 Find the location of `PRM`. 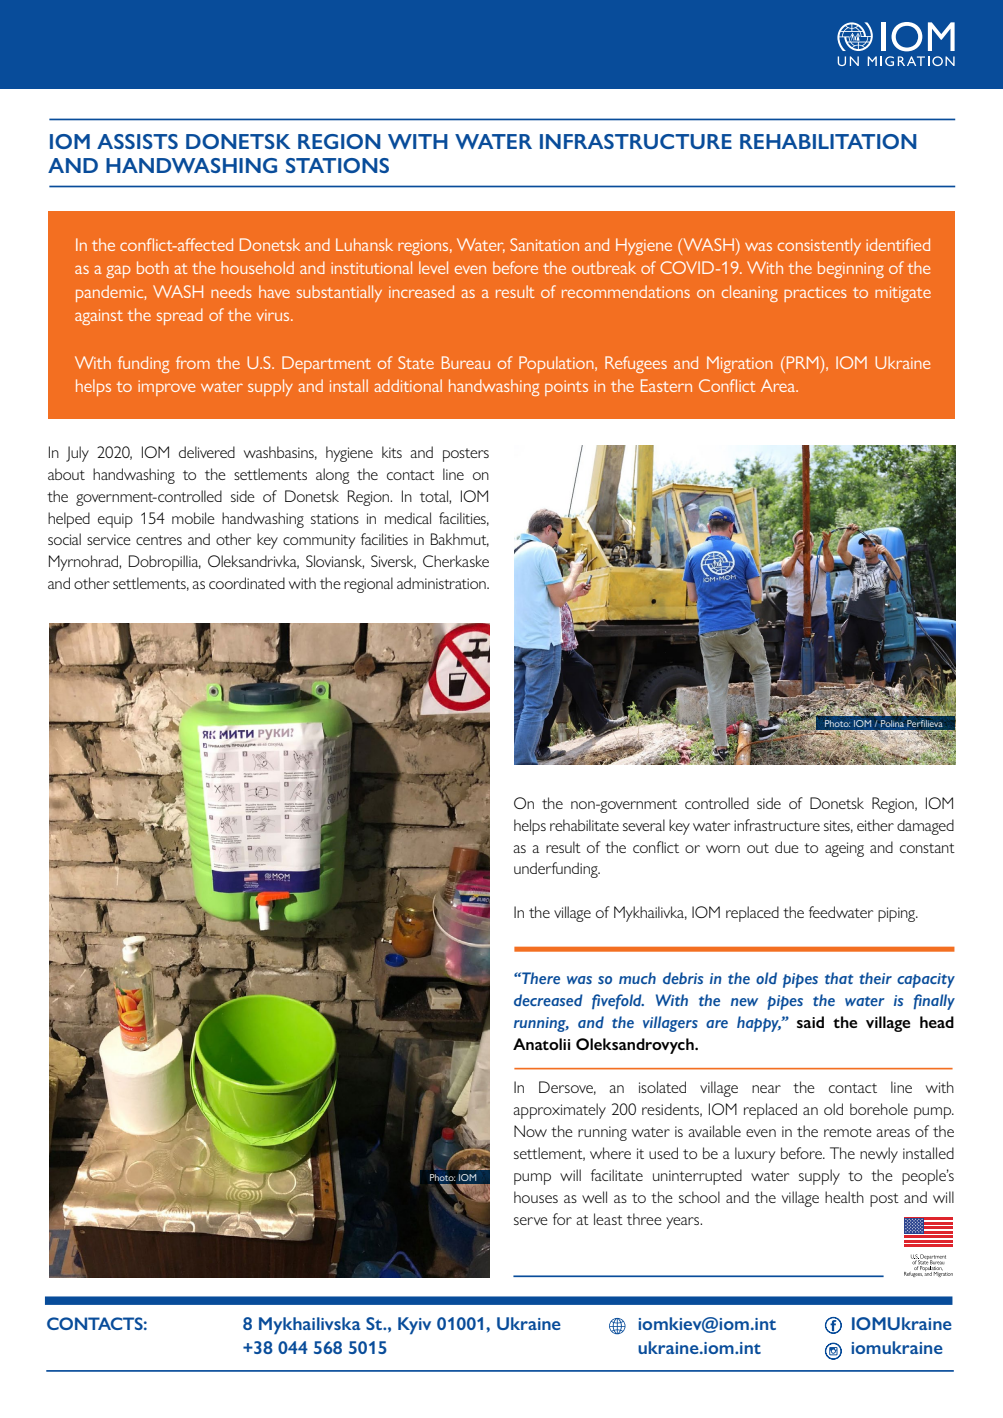

PRM is located at coordinates (802, 362).
